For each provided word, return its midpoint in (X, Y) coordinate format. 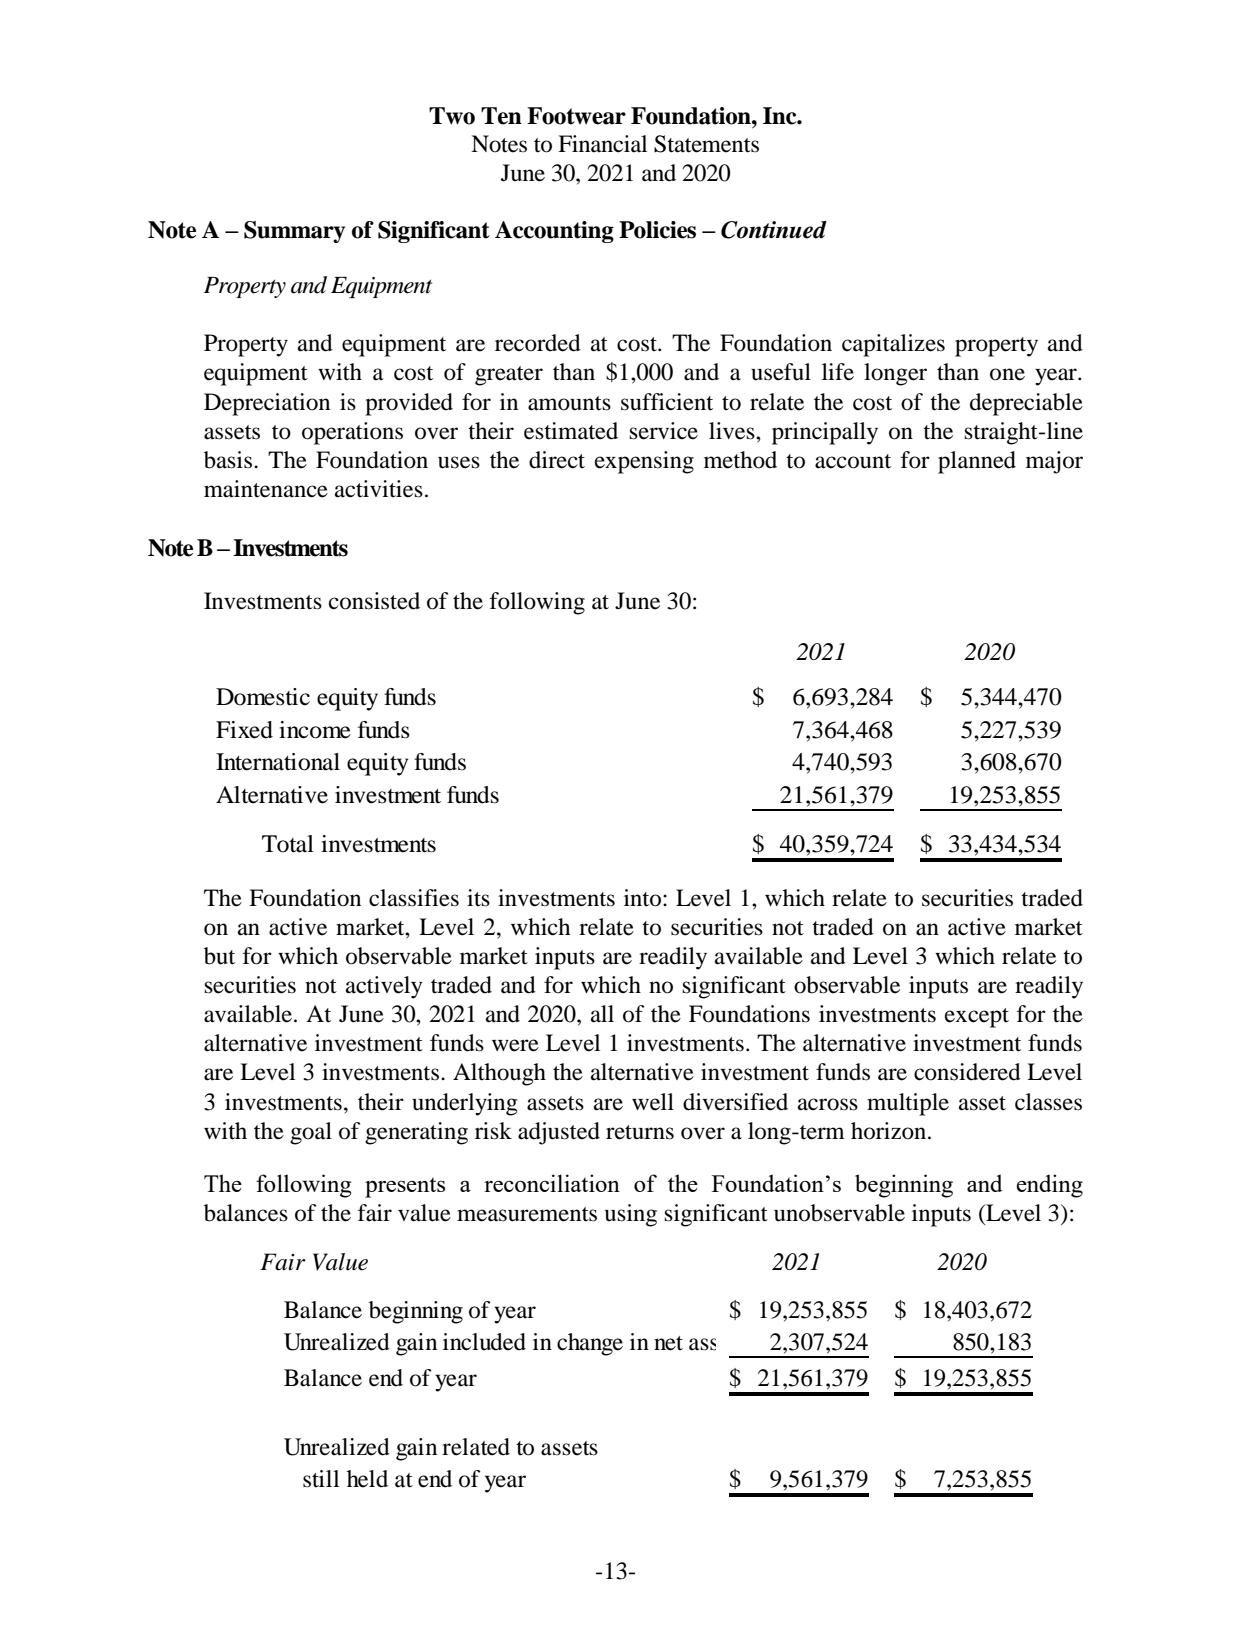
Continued (774, 230)
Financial (602, 144)
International (278, 762)
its (478, 898)
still (321, 1479)
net (668, 1343)
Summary (294, 232)
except (977, 1018)
